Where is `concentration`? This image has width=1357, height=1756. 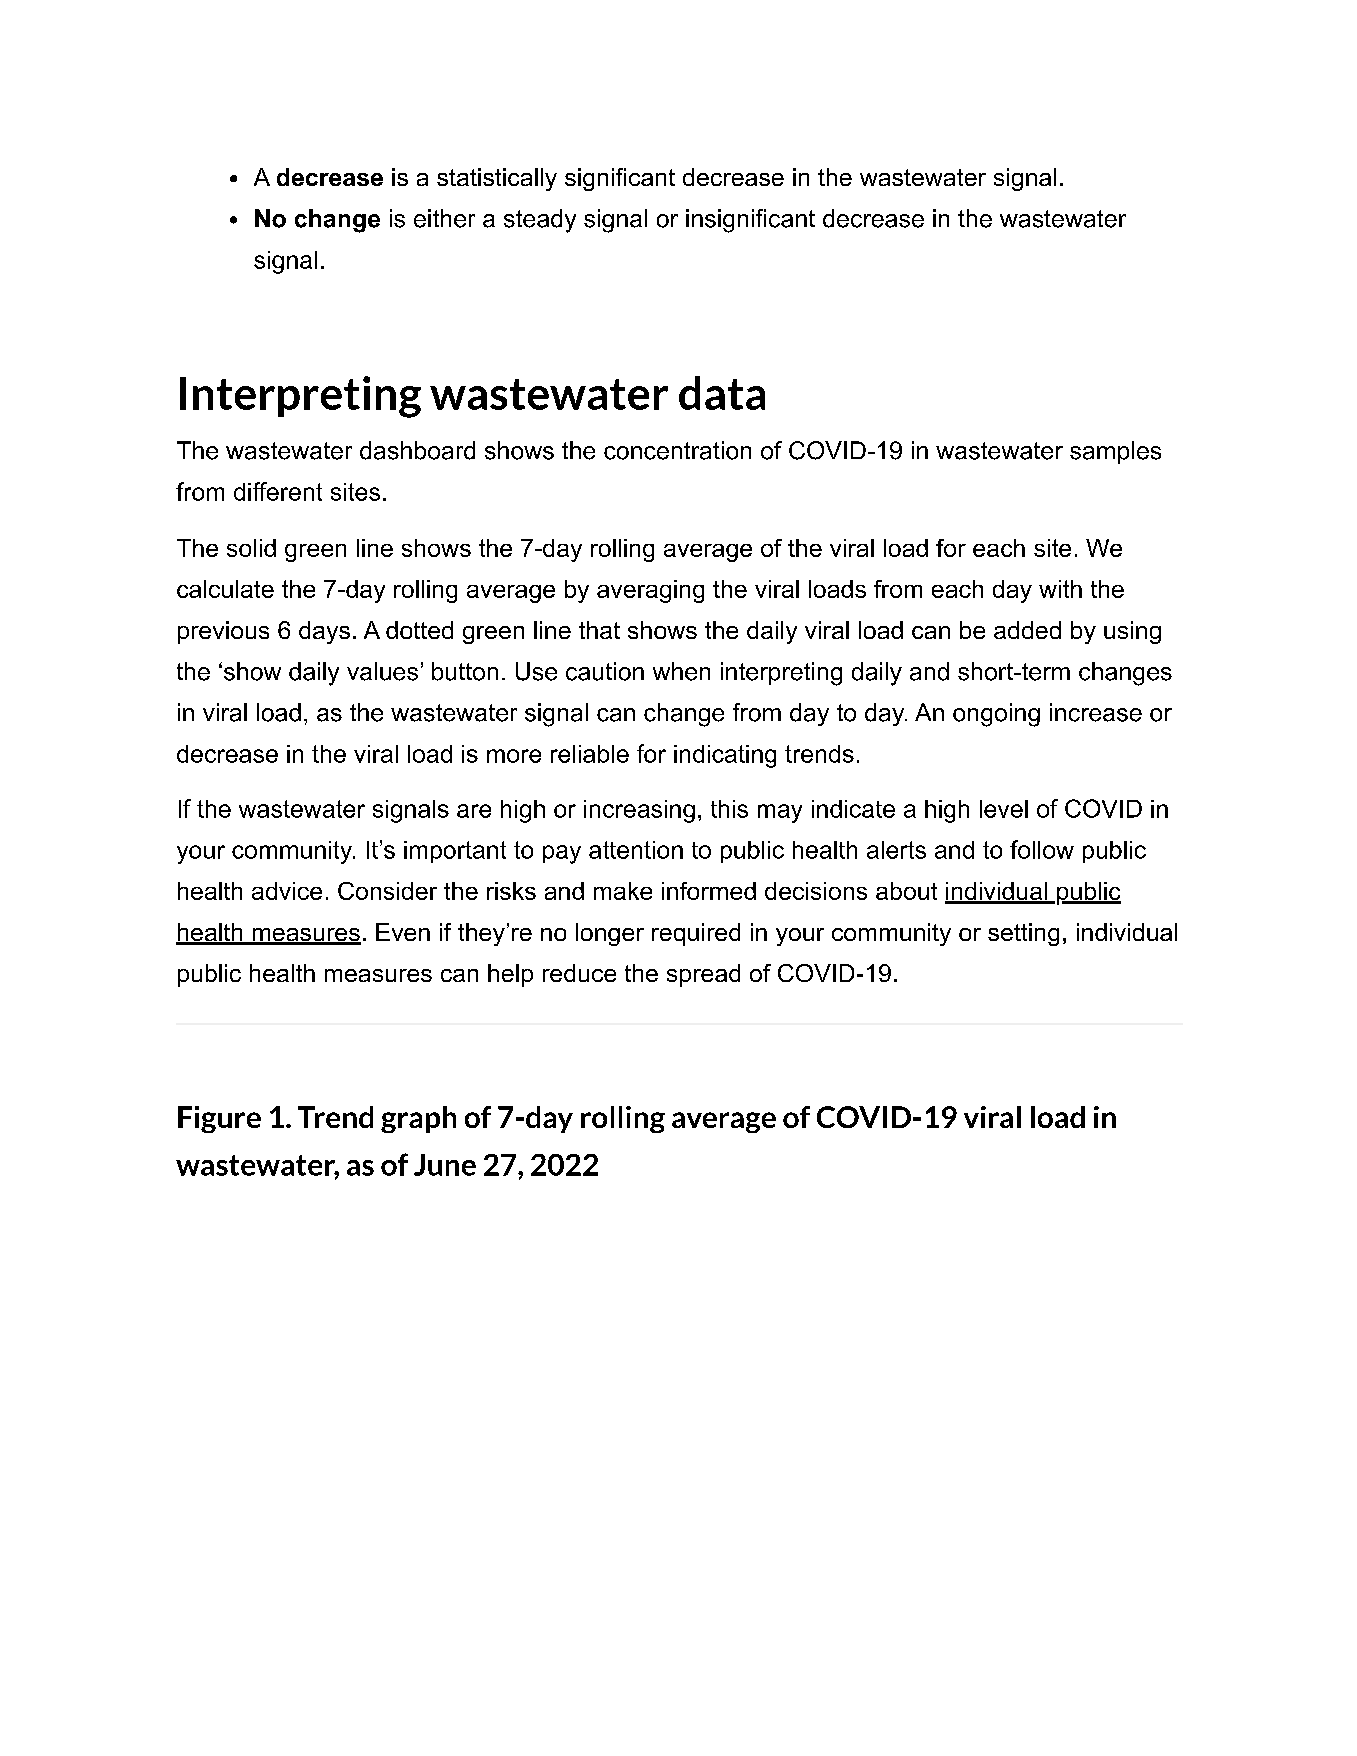
concentration is located at coordinates (677, 450).
